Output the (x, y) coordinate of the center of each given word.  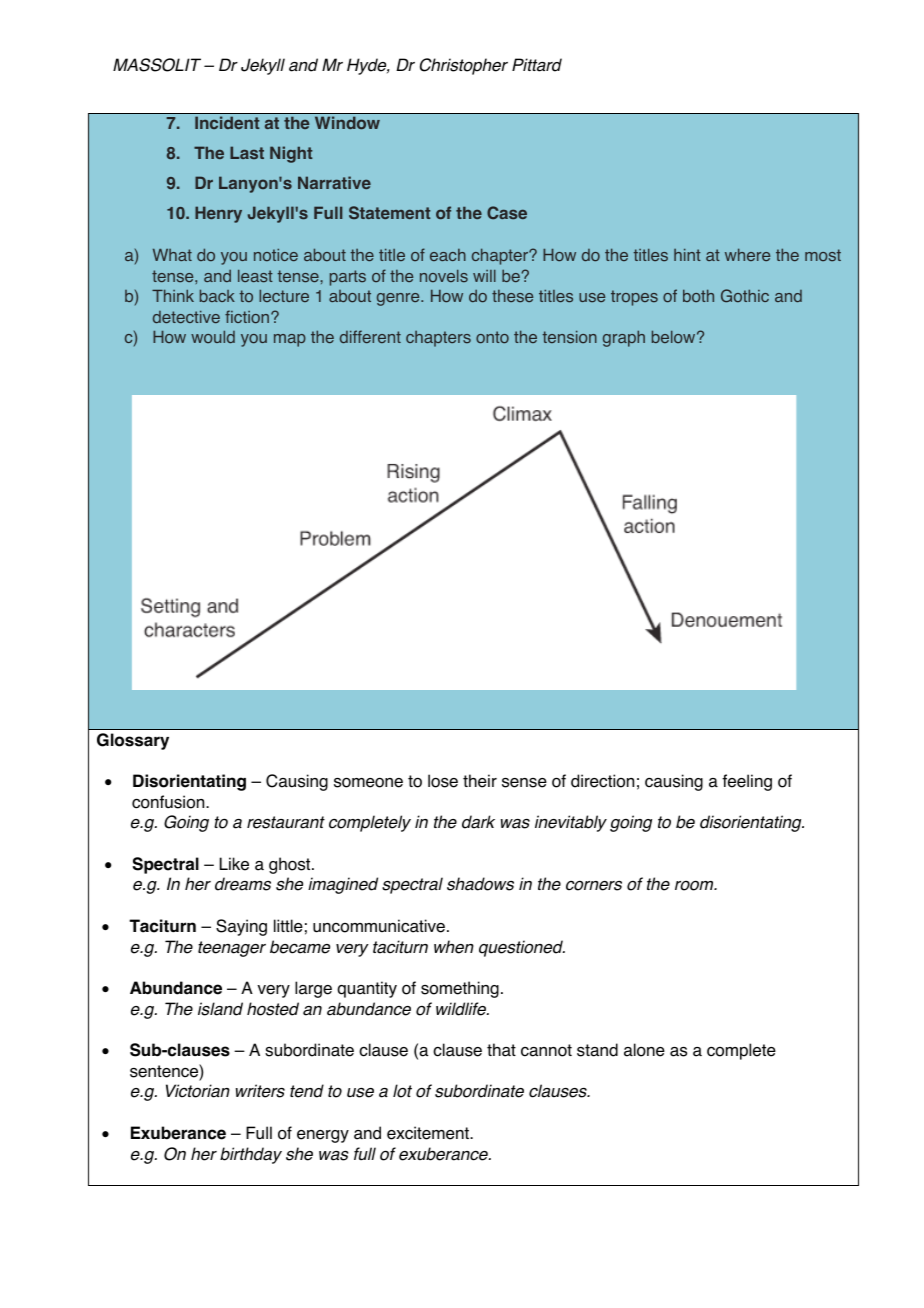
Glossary (133, 741)
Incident (227, 122)
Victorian (198, 1091)
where (747, 254)
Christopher (464, 66)
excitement (429, 1133)
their (480, 781)
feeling (747, 782)
